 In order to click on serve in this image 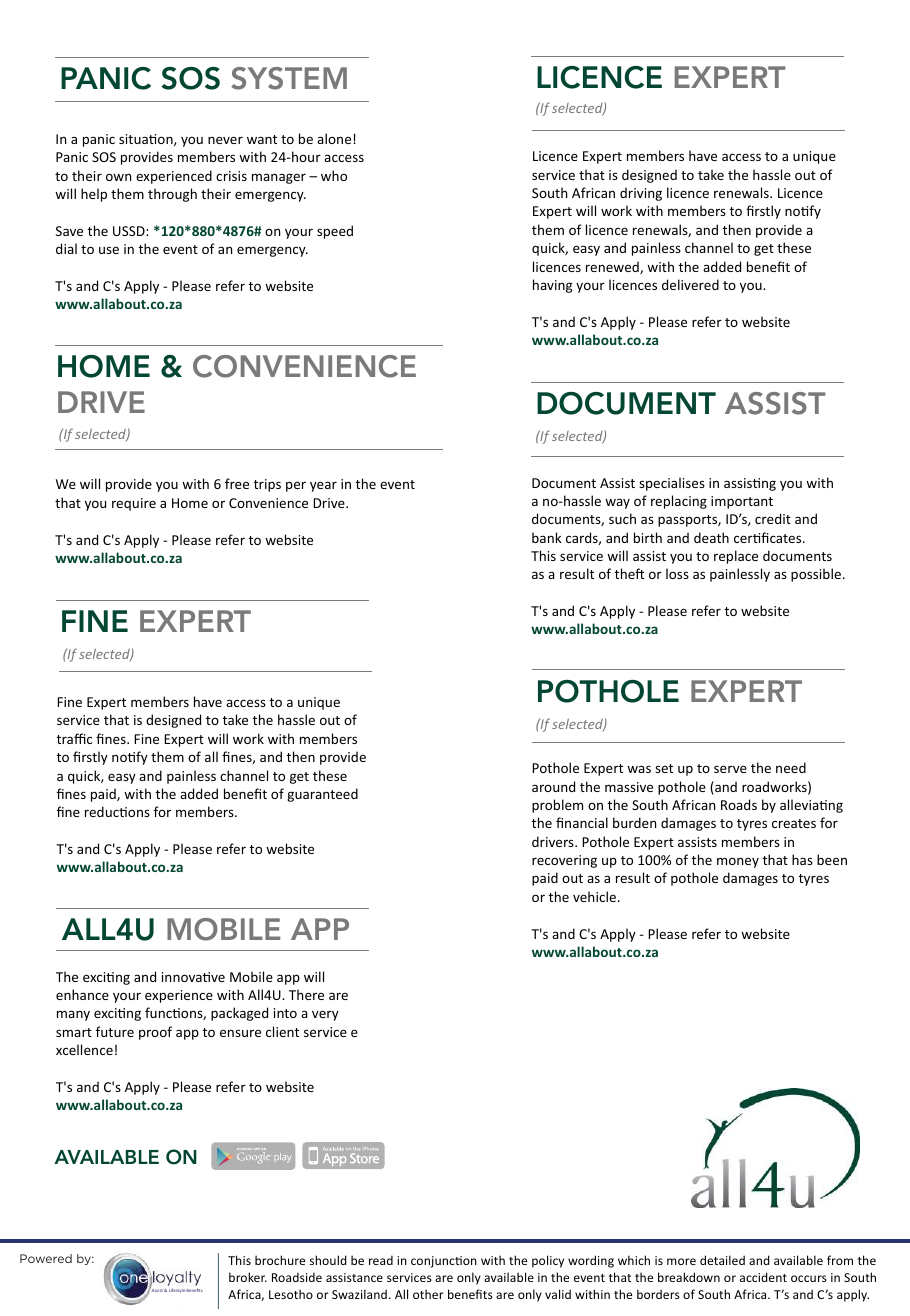, I will do `click(730, 769)`.
